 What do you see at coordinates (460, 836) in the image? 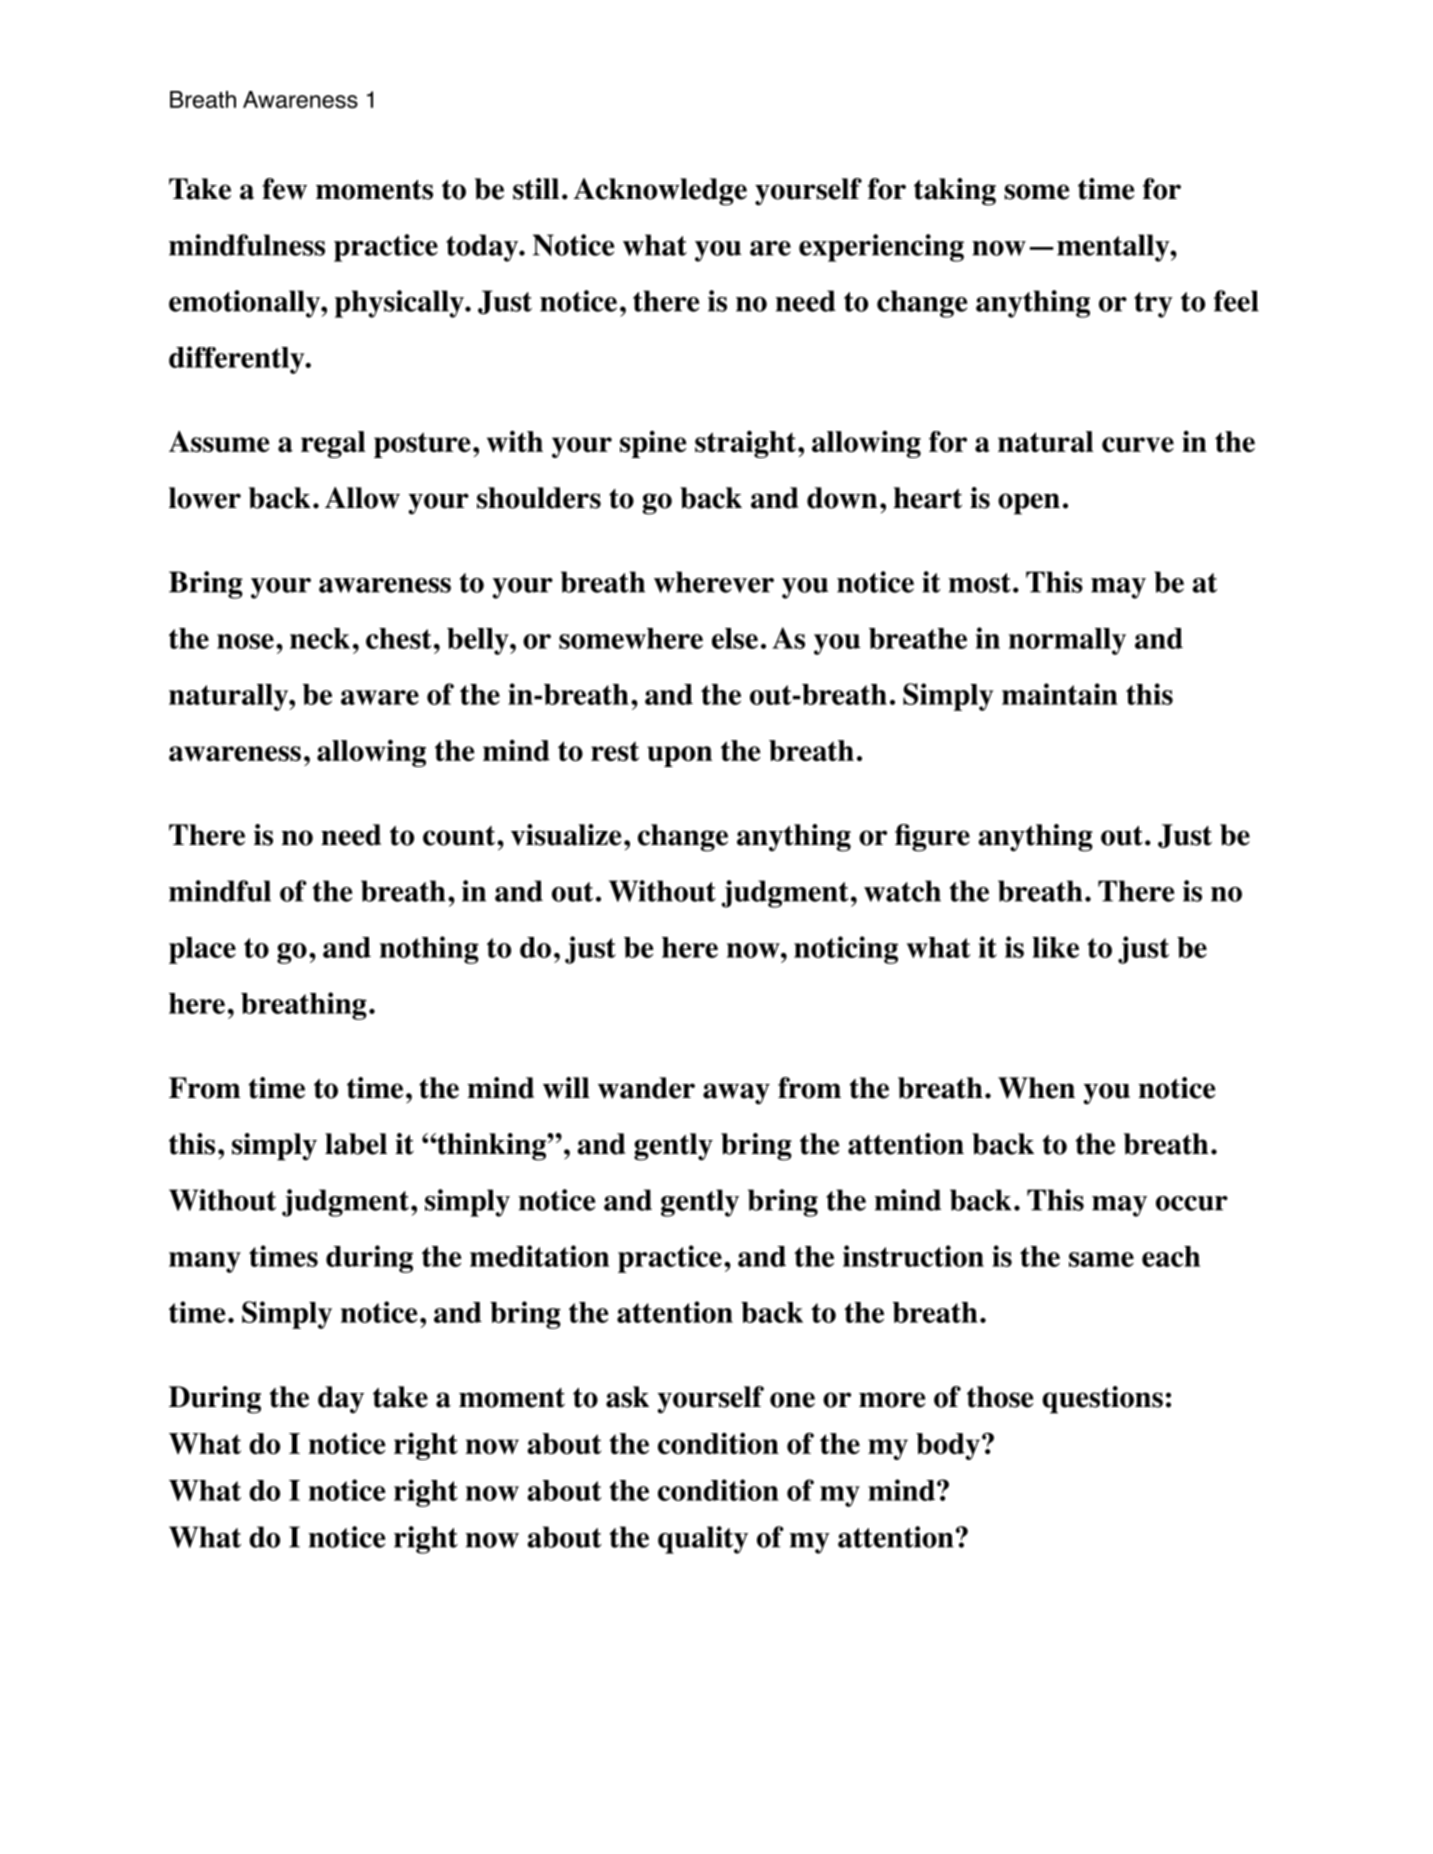
I see `count` at bounding box center [460, 836].
